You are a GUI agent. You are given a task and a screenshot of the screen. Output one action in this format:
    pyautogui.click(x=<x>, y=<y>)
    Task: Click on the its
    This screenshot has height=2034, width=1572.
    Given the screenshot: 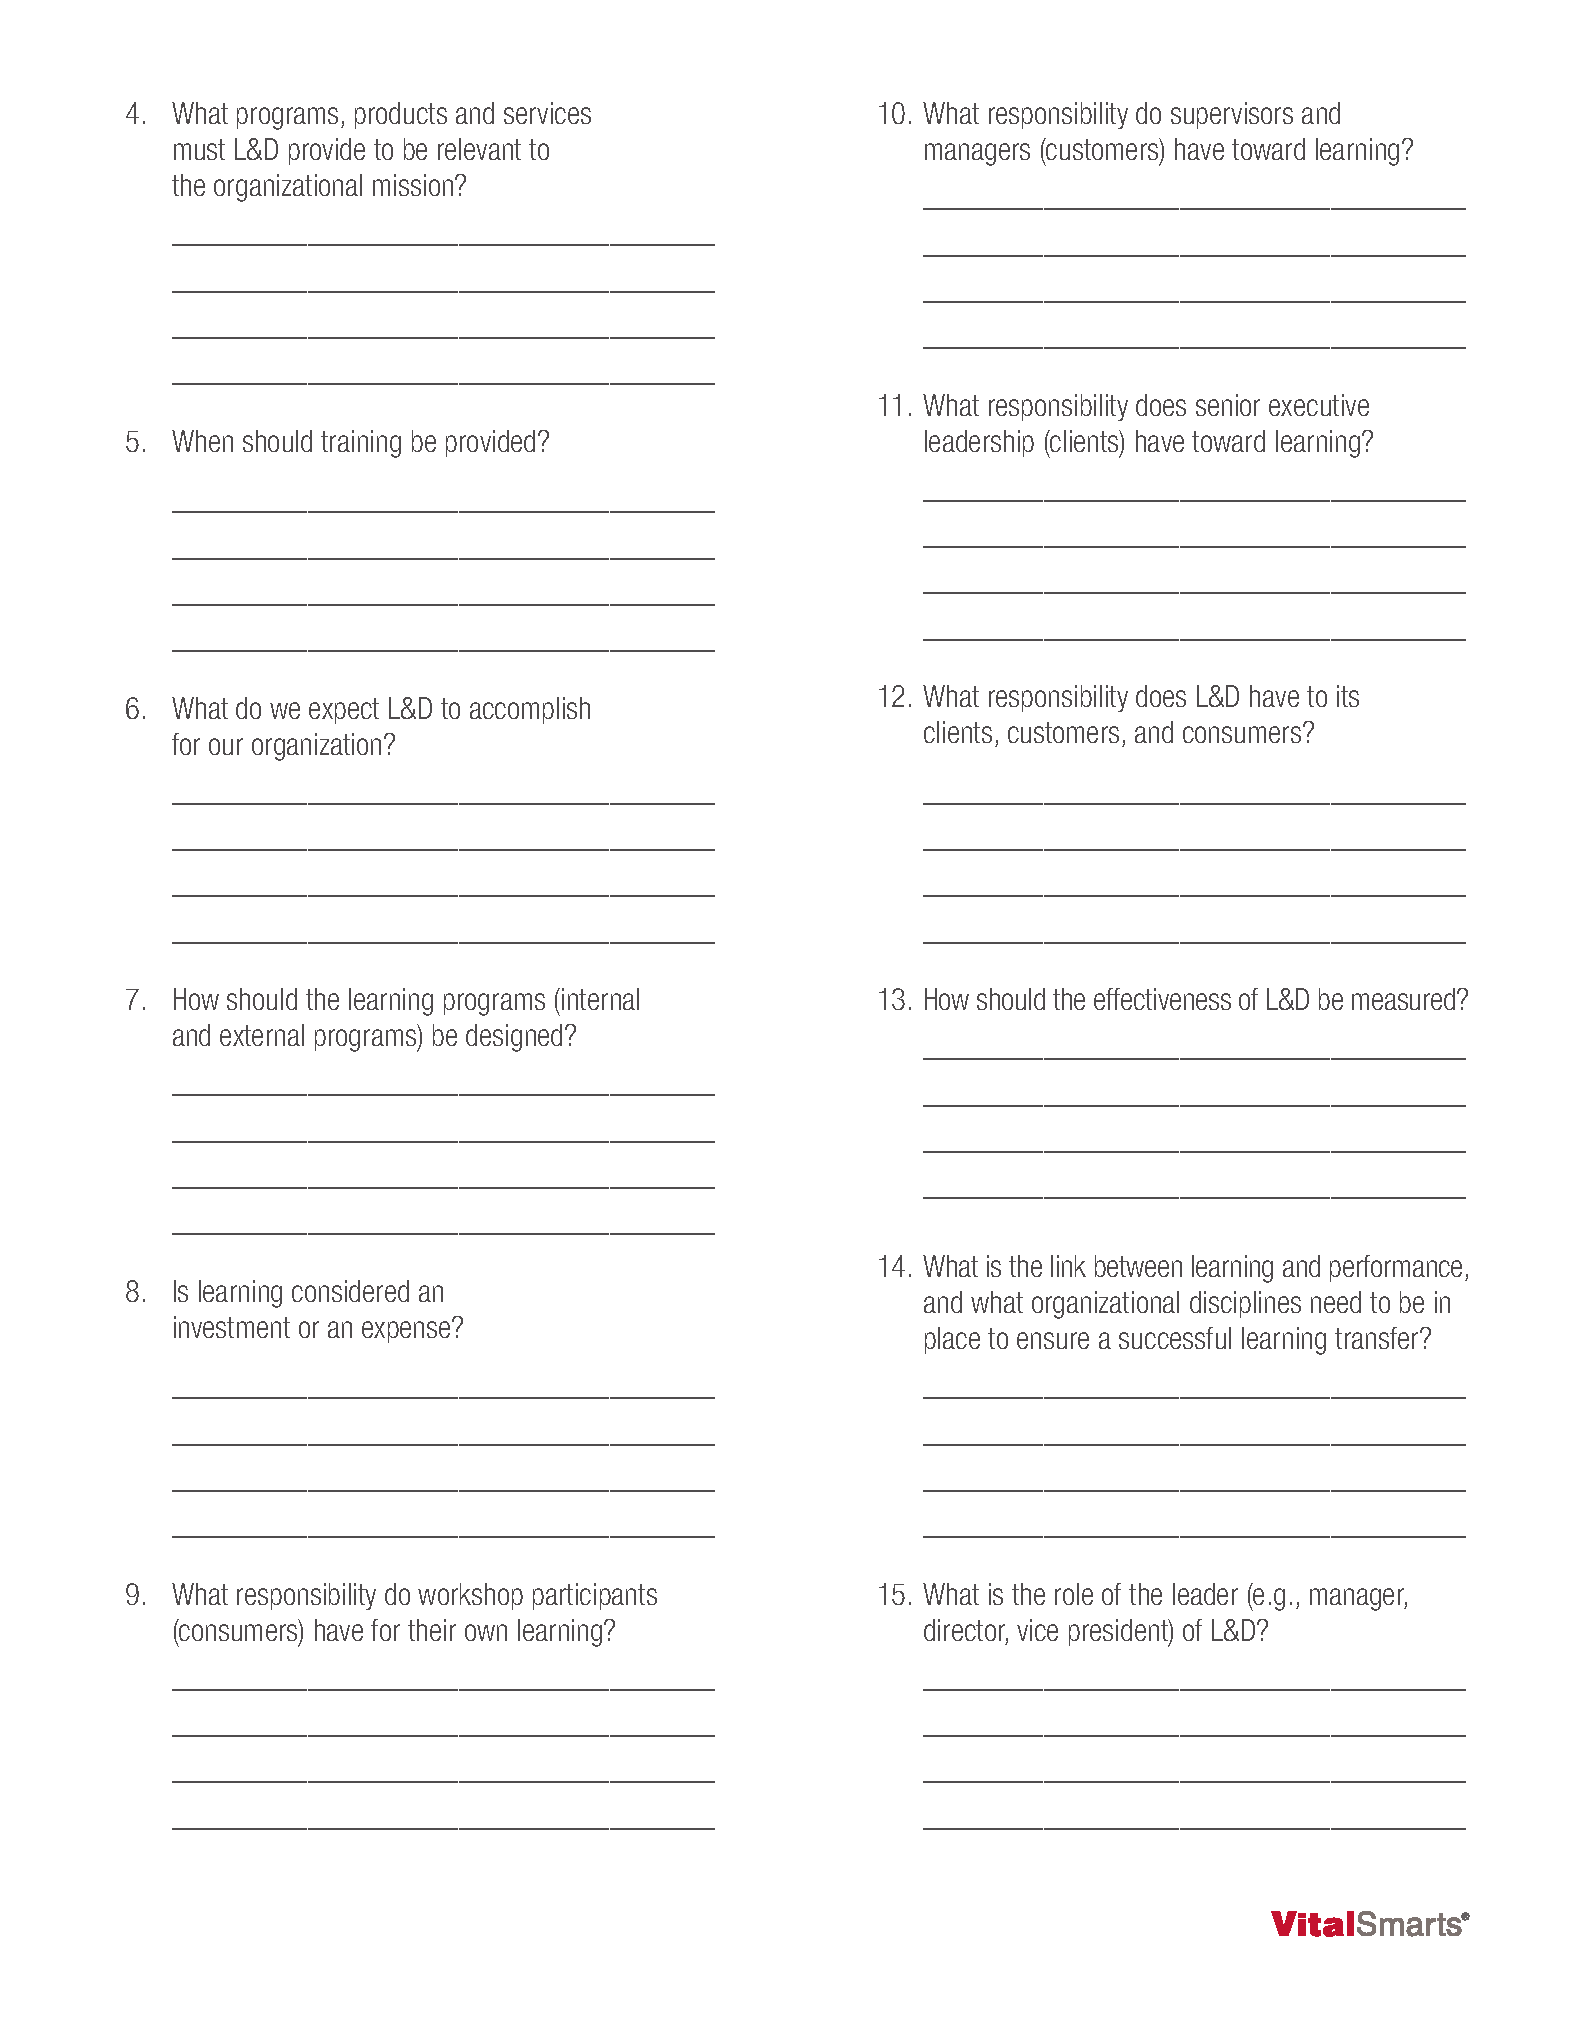 What is the action you would take?
    pyautogui.click(x=1348, y=696)
